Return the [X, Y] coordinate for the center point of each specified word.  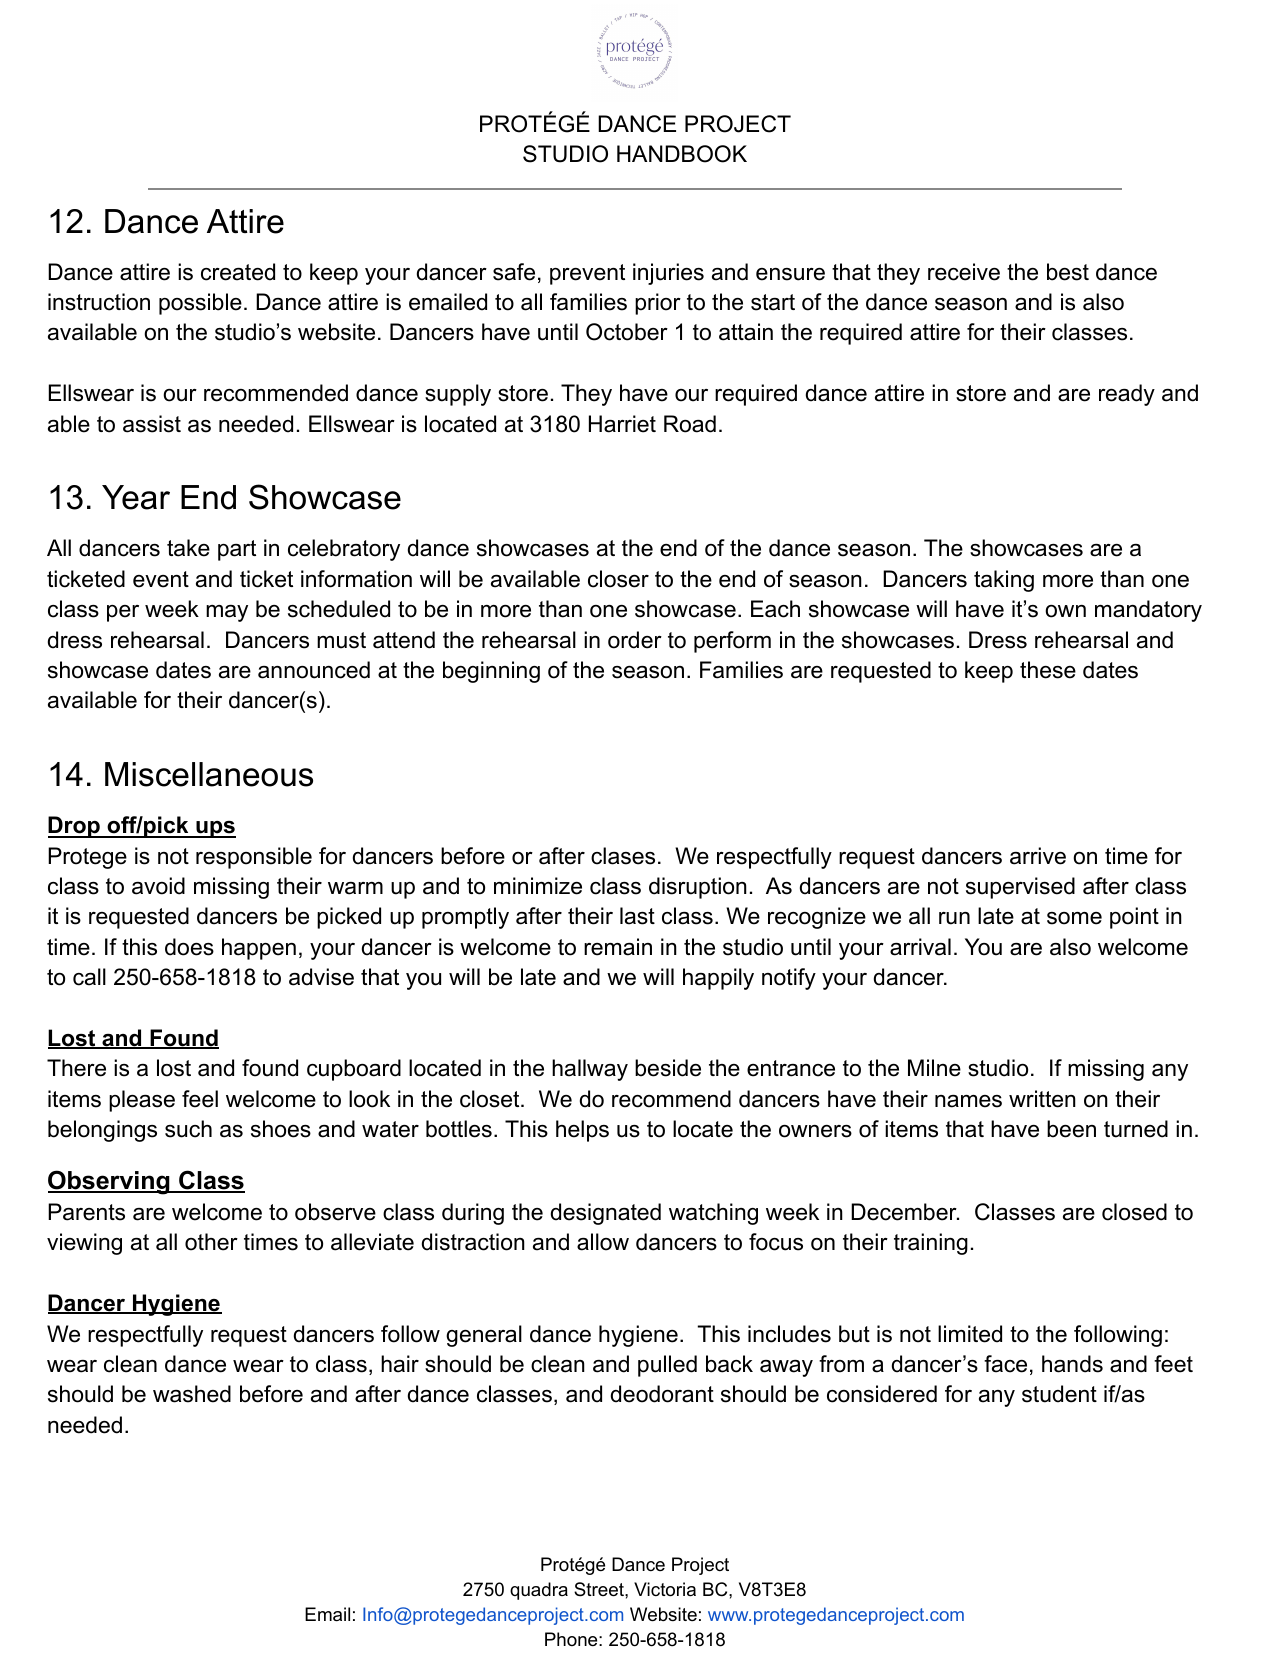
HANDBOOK [682, 154]
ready [1127, 395]
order [635, 640]
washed [192, 1394]
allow [603, 1242]
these [1048, 670]
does [189, 947]
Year [136, 497]
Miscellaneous [209, 774]
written [1042, 1099]
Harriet [622, 424]
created [238, 272]
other [211, 1242]
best [1068, 272]
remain [618, 947]
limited [970, 1334]
